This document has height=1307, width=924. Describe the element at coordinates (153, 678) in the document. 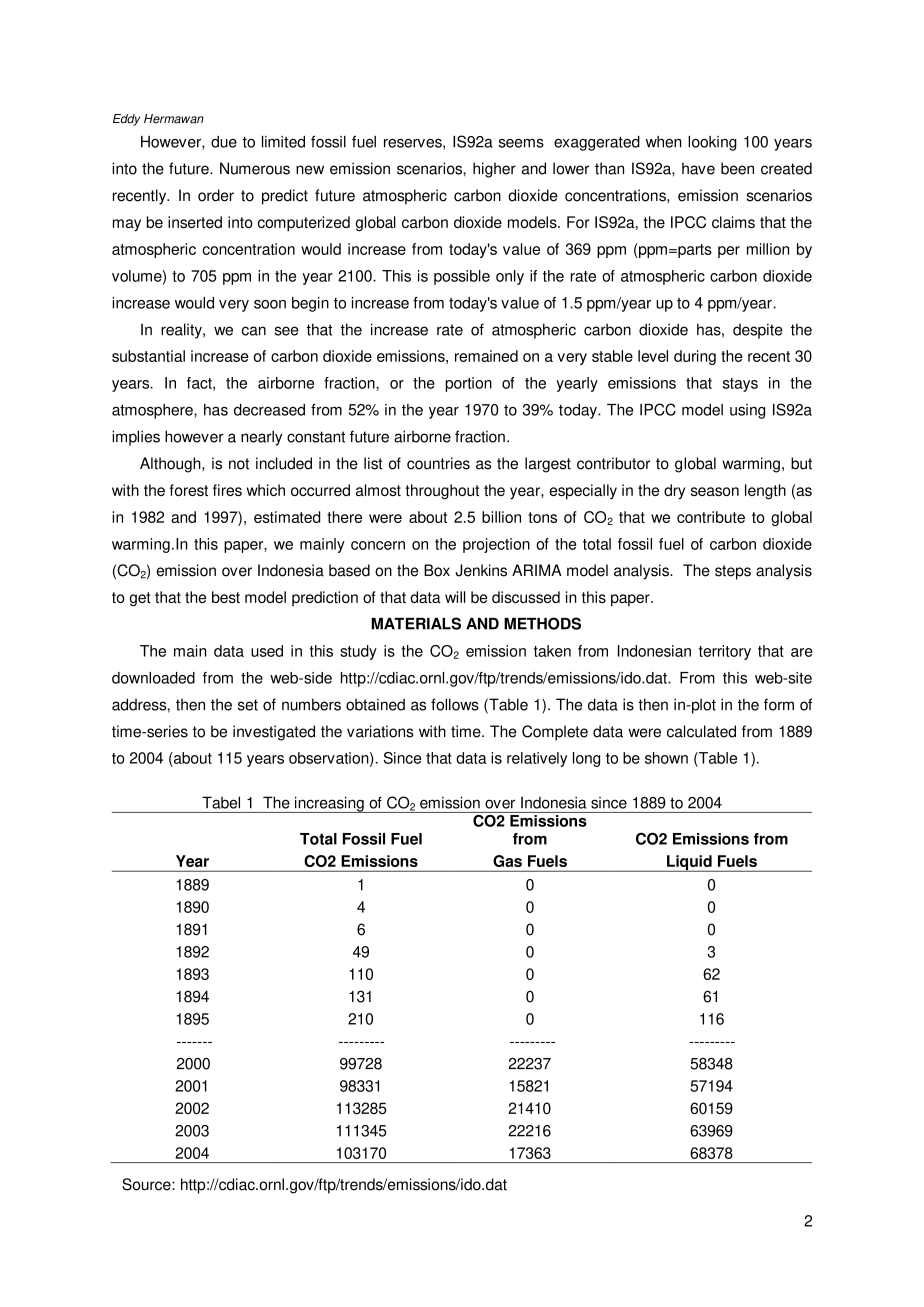

I see `downloaded` at that location.
